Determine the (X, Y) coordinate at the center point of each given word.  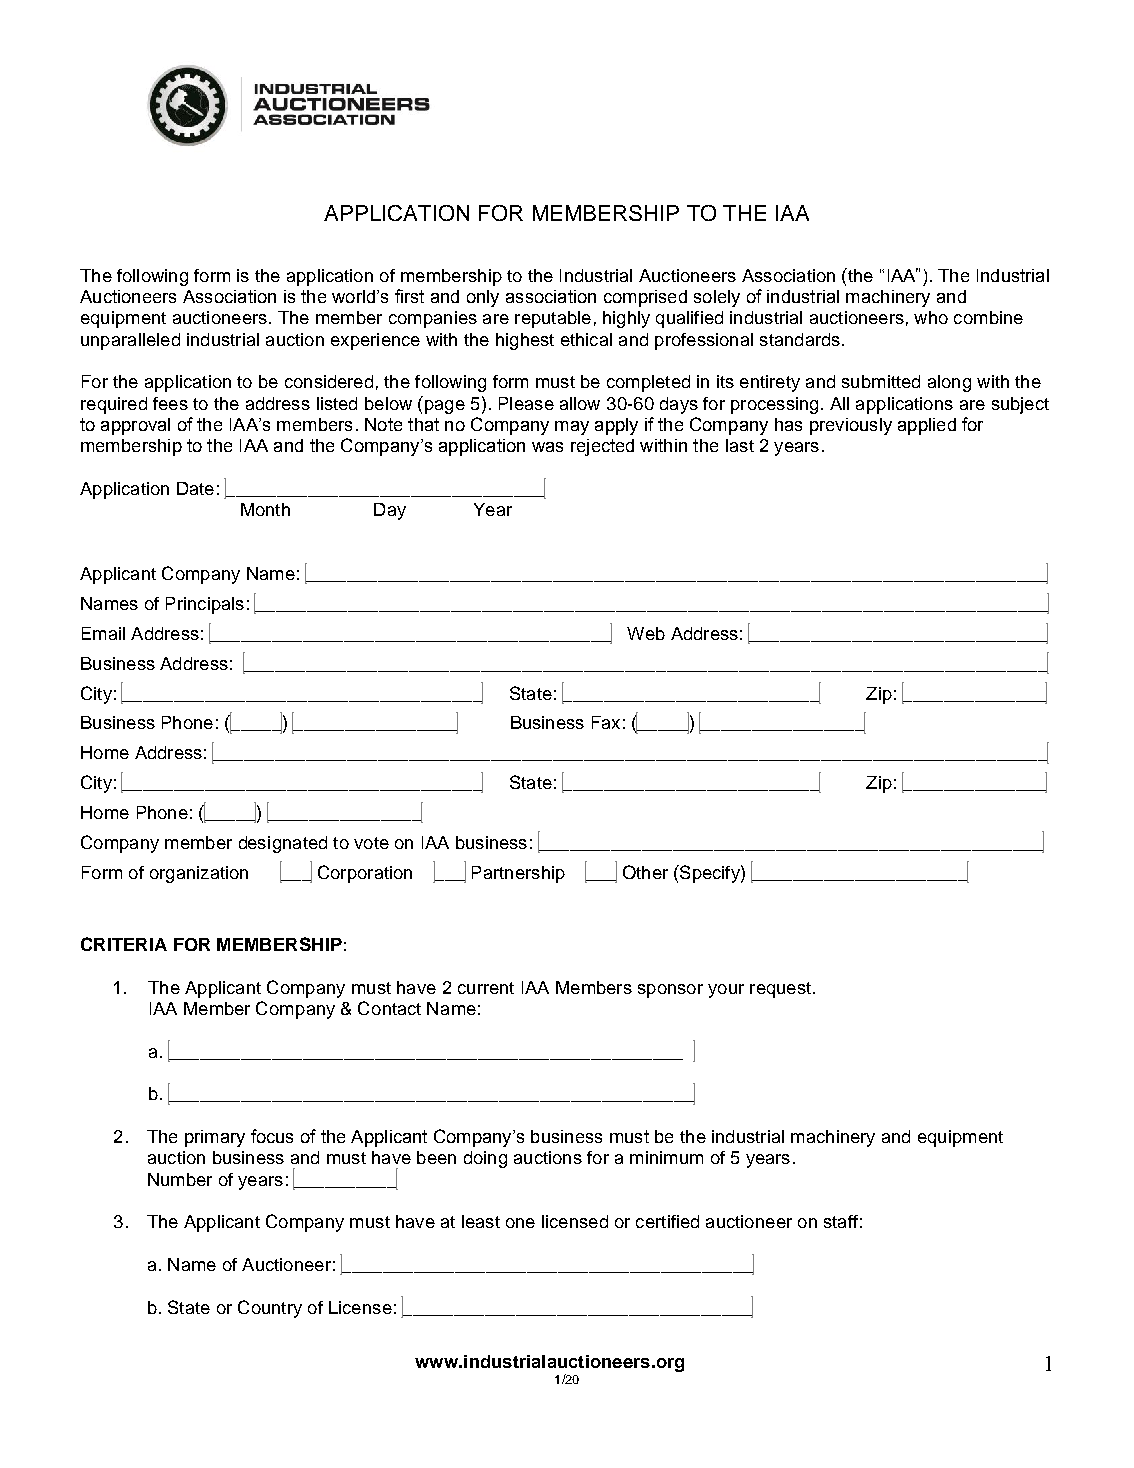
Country (270, 1309)
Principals (205, 605)
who (931, 317)
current (486, 988)
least (481, 1221)
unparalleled (130, 341)
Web (646, 633)
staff (841, 1221)
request (780, 990)
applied (927, 426)
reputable (553, 319)
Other (645, 872)
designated (283, 844)
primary (215, 1138)
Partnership (518, 874)
